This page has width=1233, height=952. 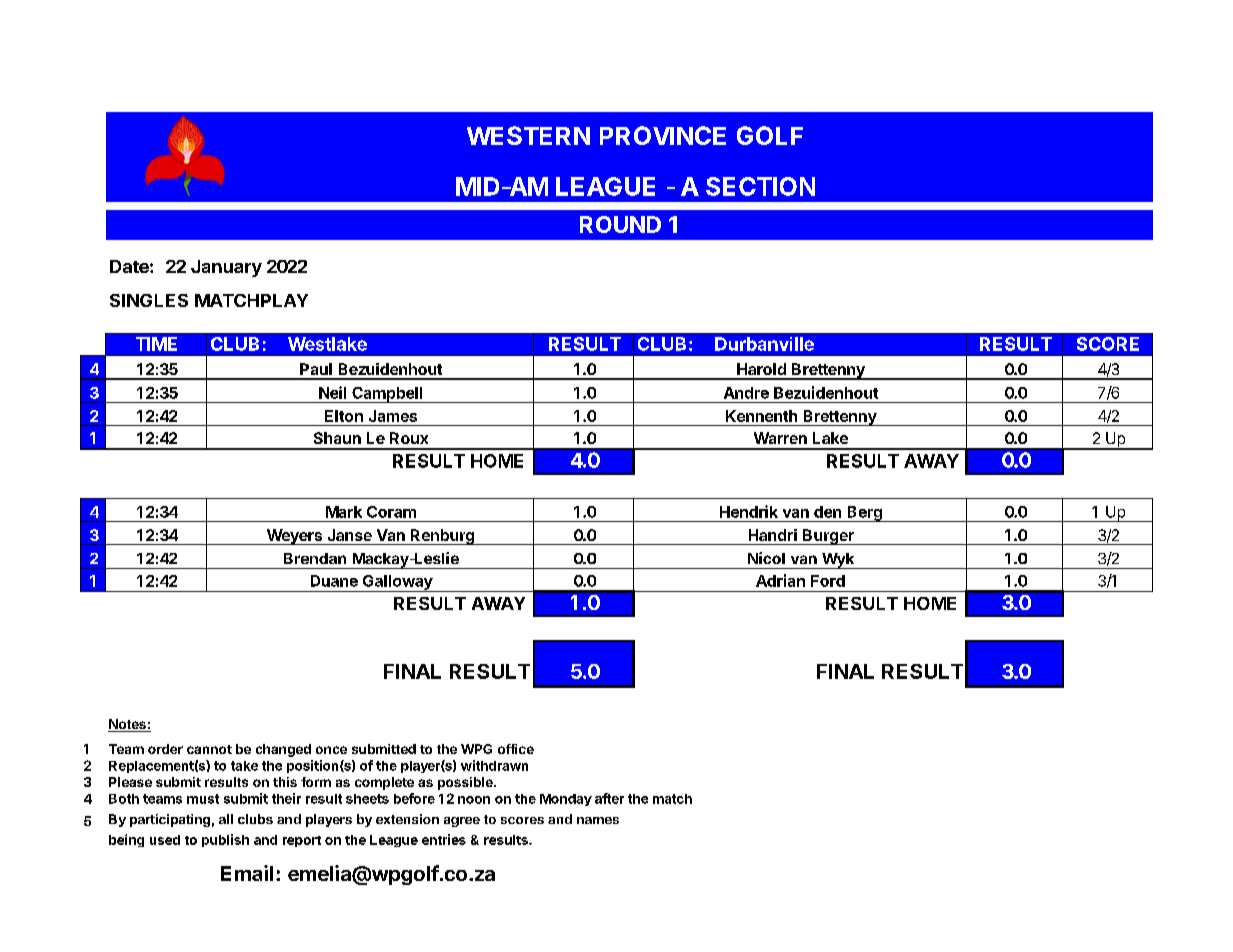 What do you see at coordinates (225, 840) in the page?
I see `publish` at bounding box center [225, 840].
